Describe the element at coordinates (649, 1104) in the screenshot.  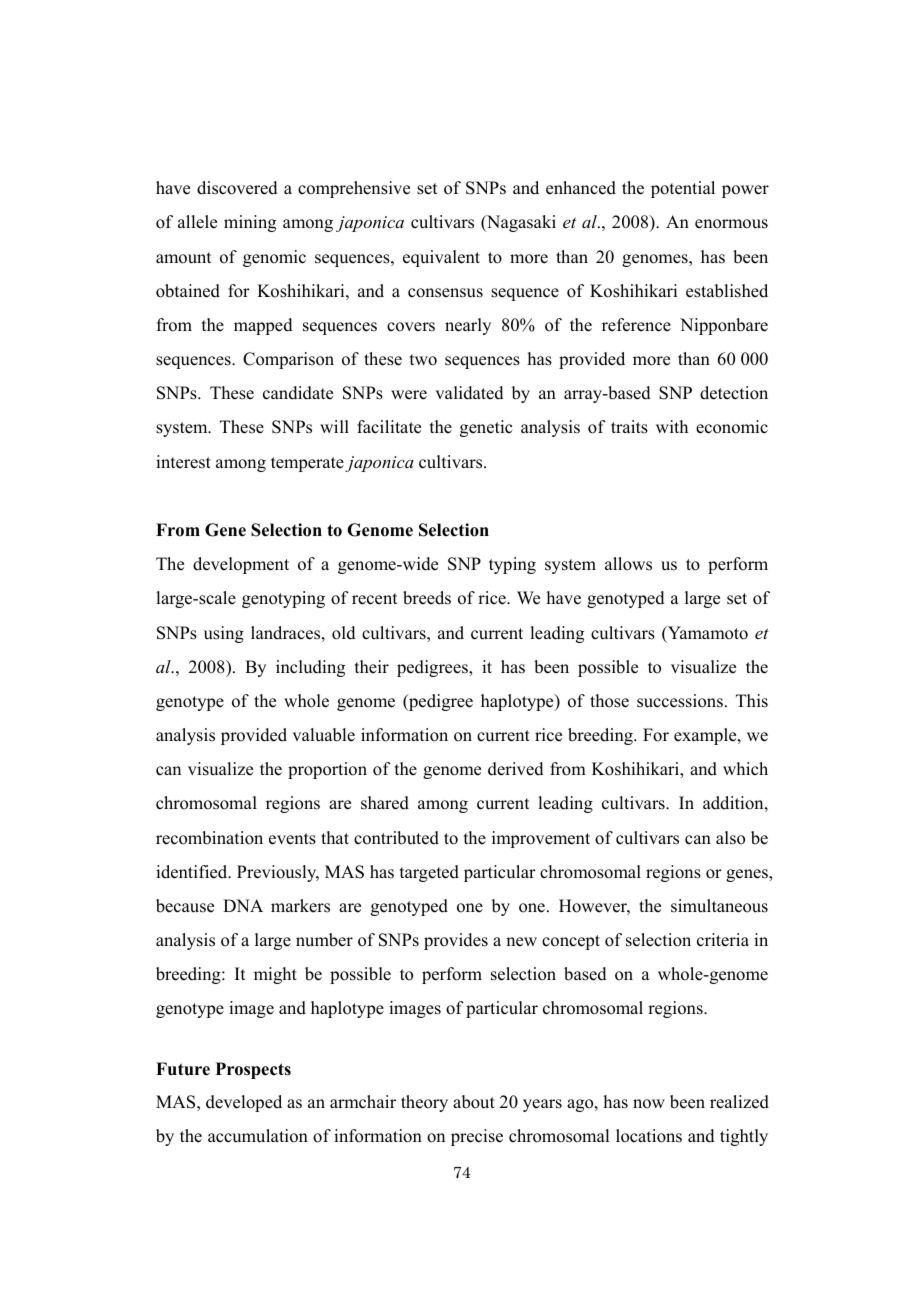
I see `now` at that location.
